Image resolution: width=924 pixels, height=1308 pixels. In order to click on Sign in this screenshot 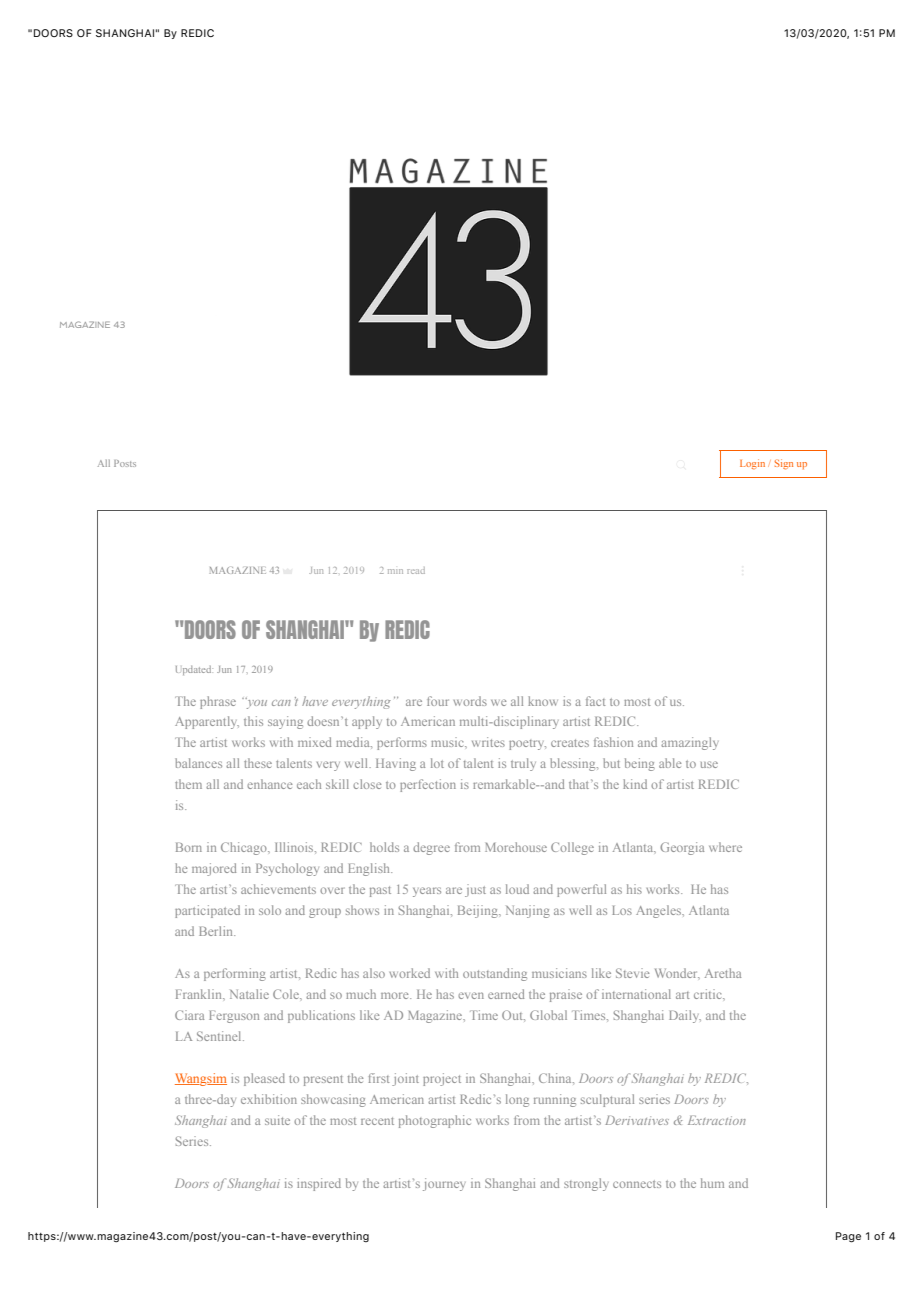, I will do `click(783, 464)`.
